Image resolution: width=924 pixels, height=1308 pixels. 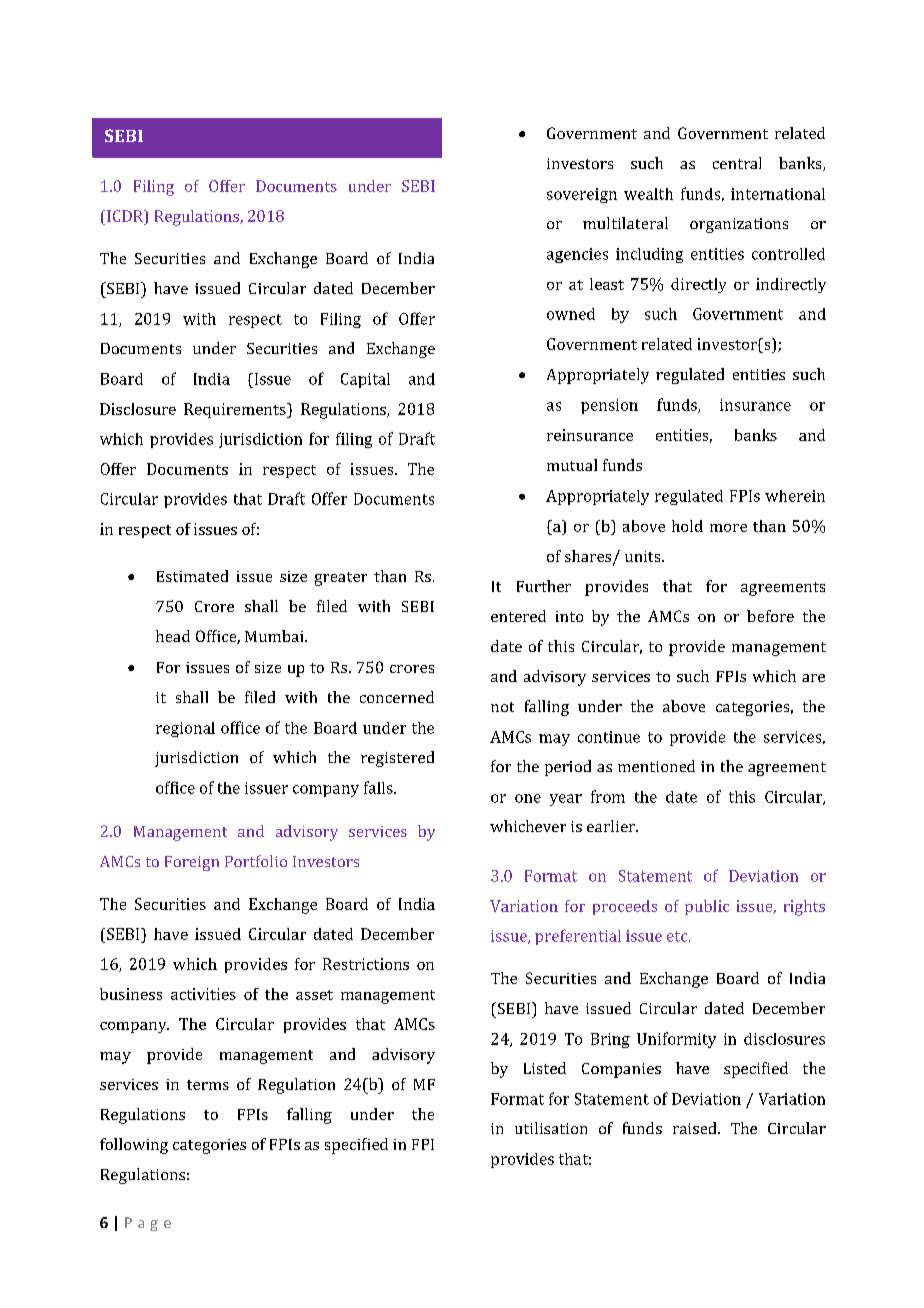 I want to click on preferential, so click(x=578, y=937).
